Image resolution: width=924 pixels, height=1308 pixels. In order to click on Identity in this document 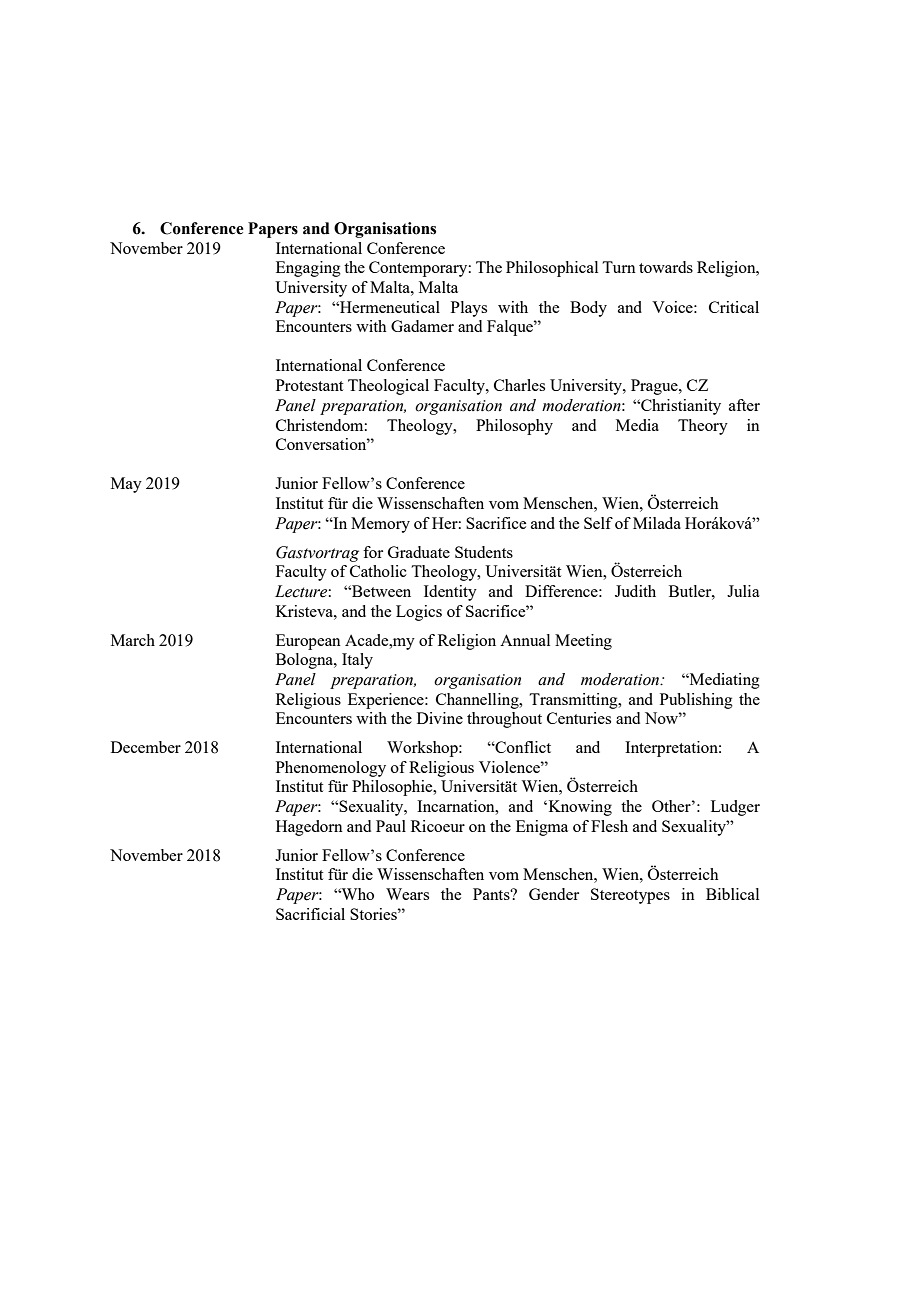, I will do `click(450, 593)`.
